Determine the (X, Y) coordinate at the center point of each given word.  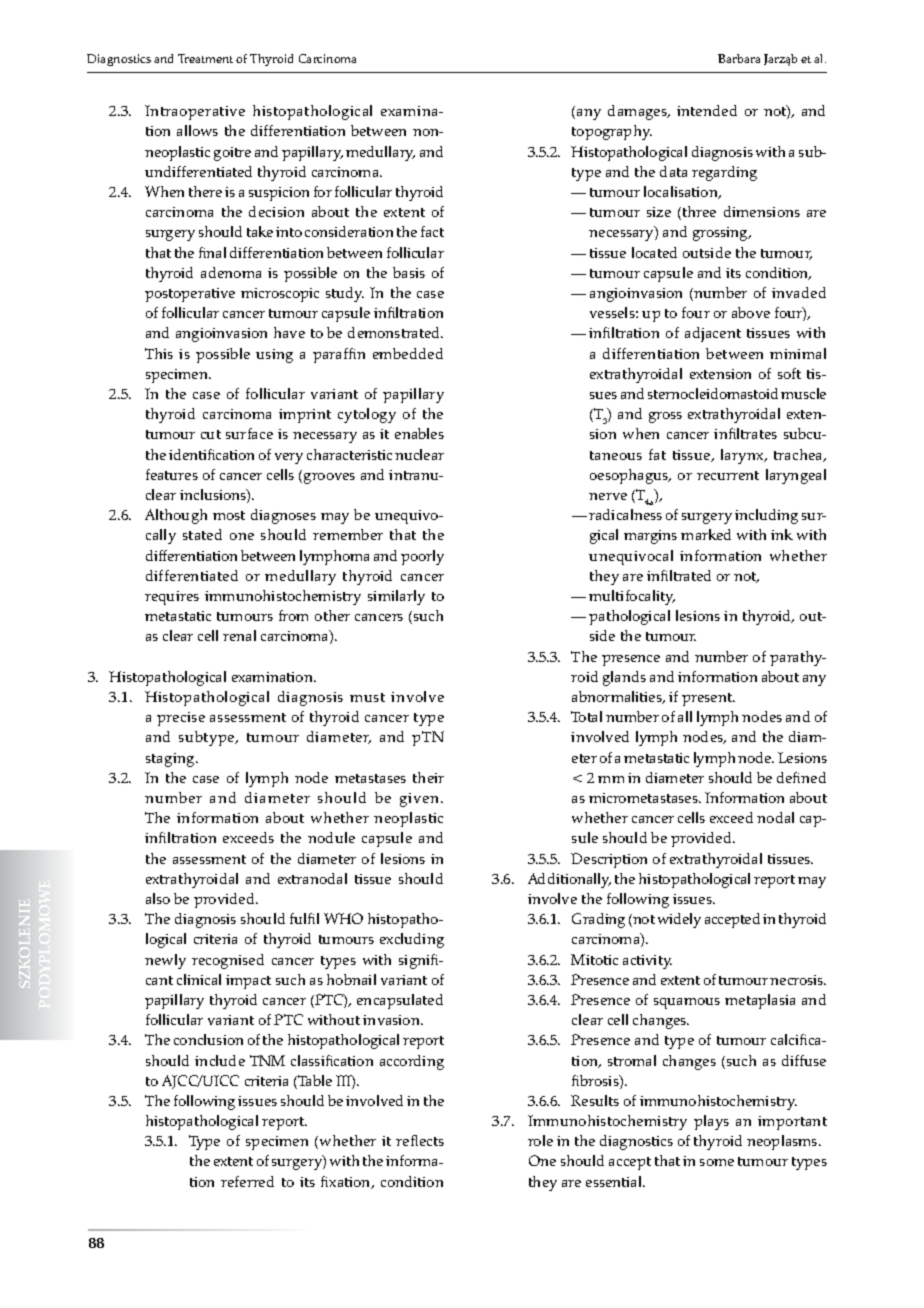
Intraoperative (195, 112)
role (540, 1140)
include (220, 1060)
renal (239, 635)
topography (612, 132)
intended (707, 110)
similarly (396, 597)
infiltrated (679, 575)
